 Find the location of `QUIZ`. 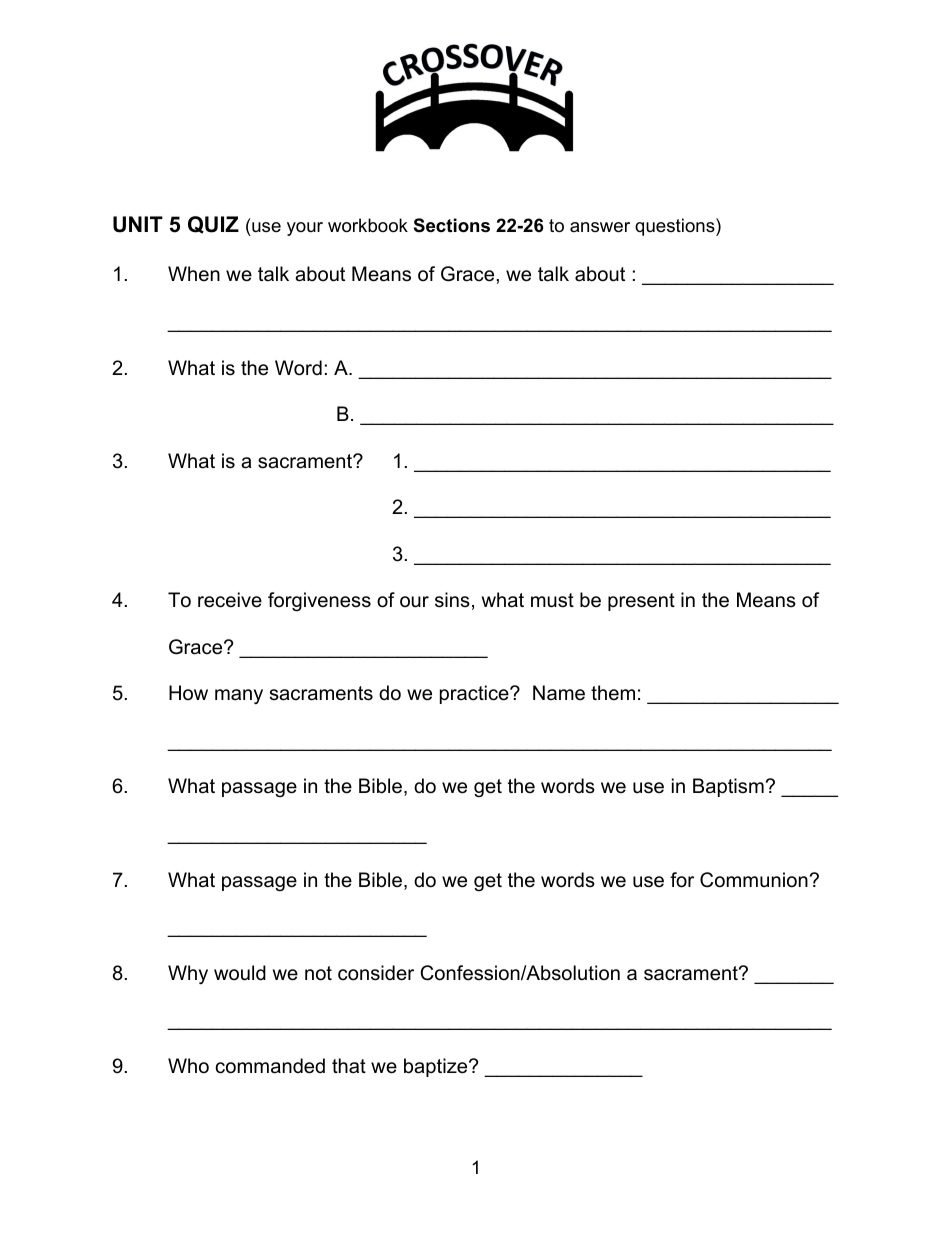

QUIZ is located at coordinates (213, 225).
